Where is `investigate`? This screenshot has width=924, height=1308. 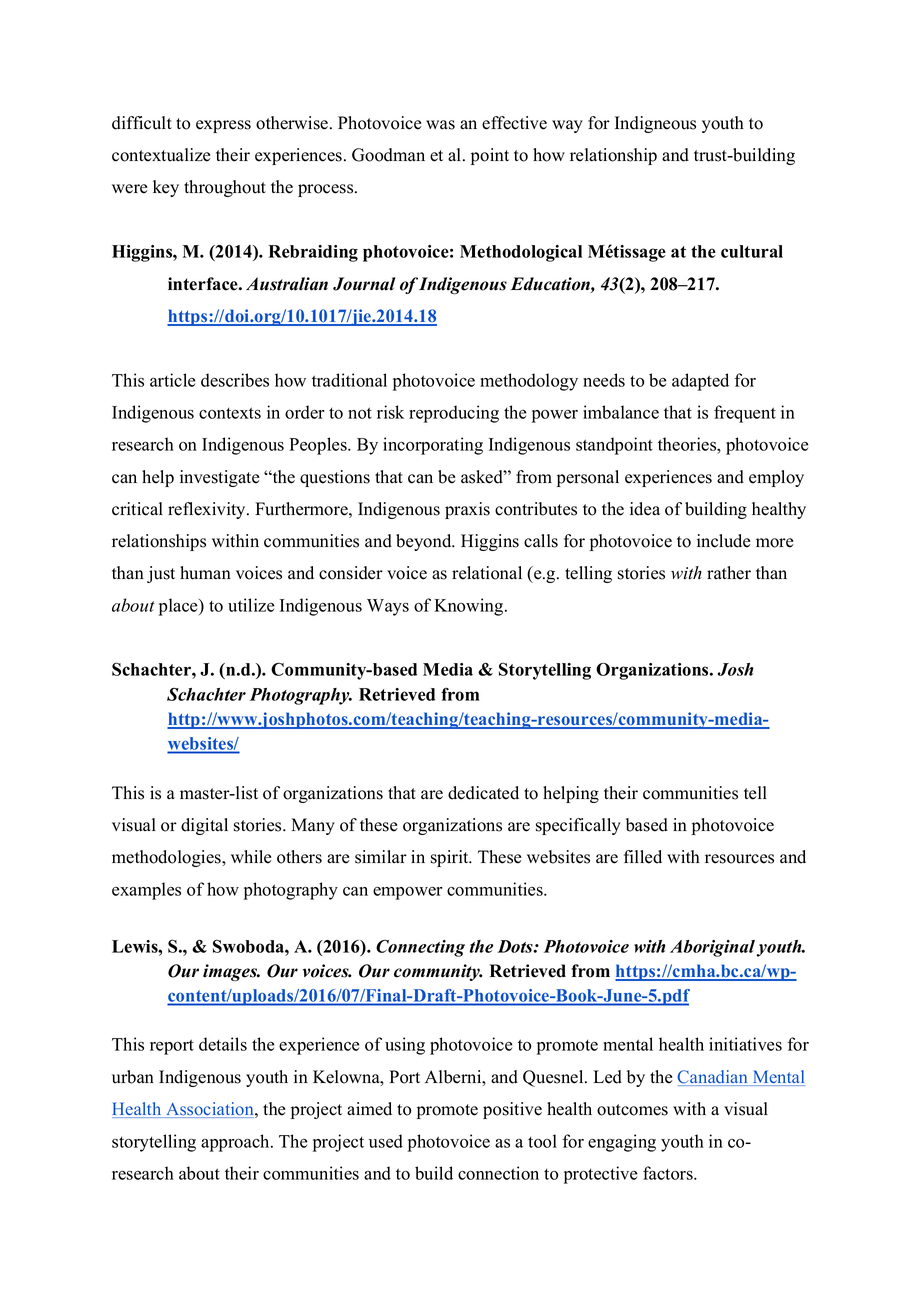 investigate is located at coordinates (219, 478).
